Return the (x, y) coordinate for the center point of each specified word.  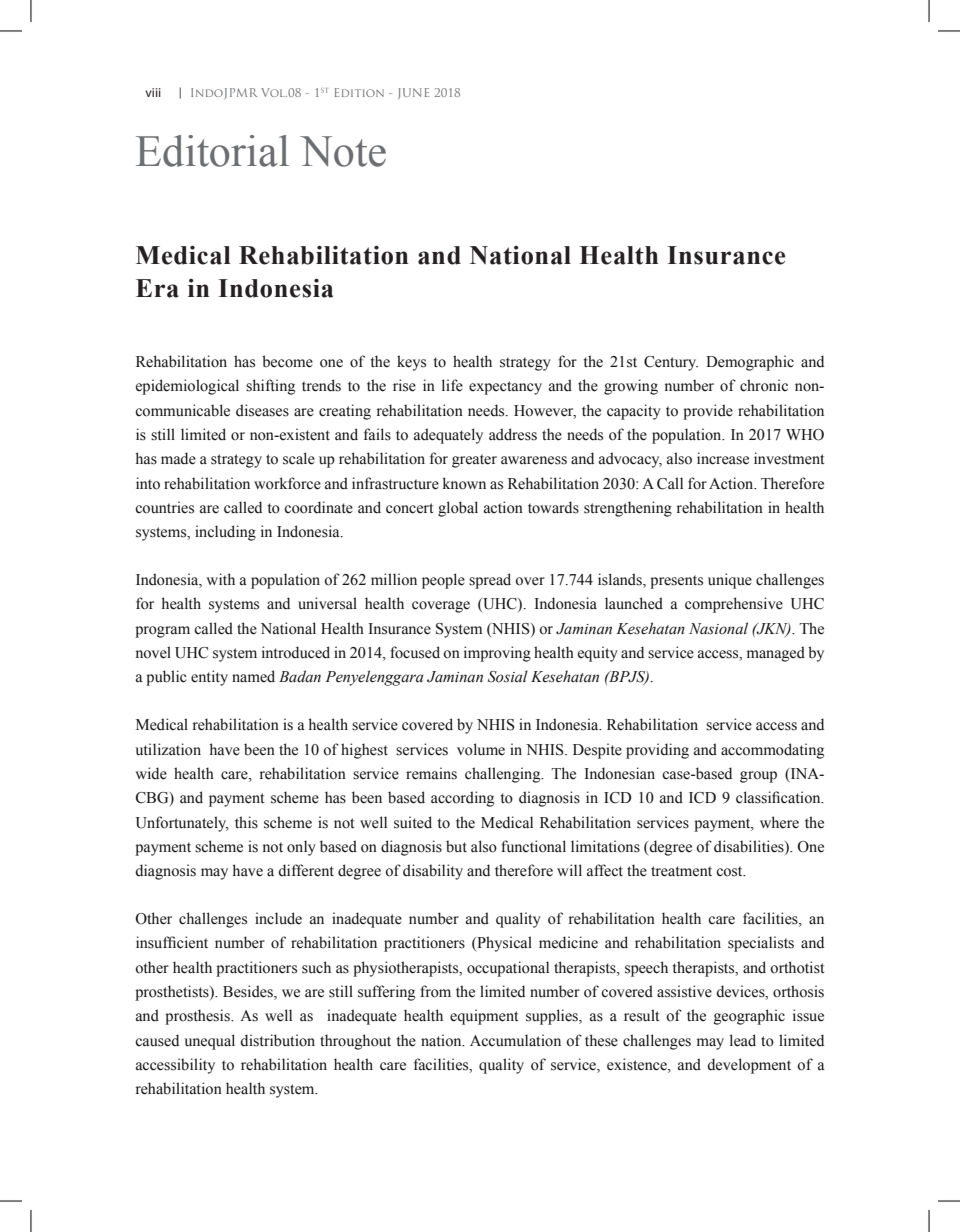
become (287, 361)
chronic (764, 385)
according (462, 799)
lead (743, 1040)
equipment (484, 1017)
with (220, 579)
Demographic (750, 363)
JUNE (413, 93)
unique (730, 581)
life (452, 385)
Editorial (212, 151)
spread (490, 581)
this (246, 822)
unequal (209, 1042)
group (758, 777)
